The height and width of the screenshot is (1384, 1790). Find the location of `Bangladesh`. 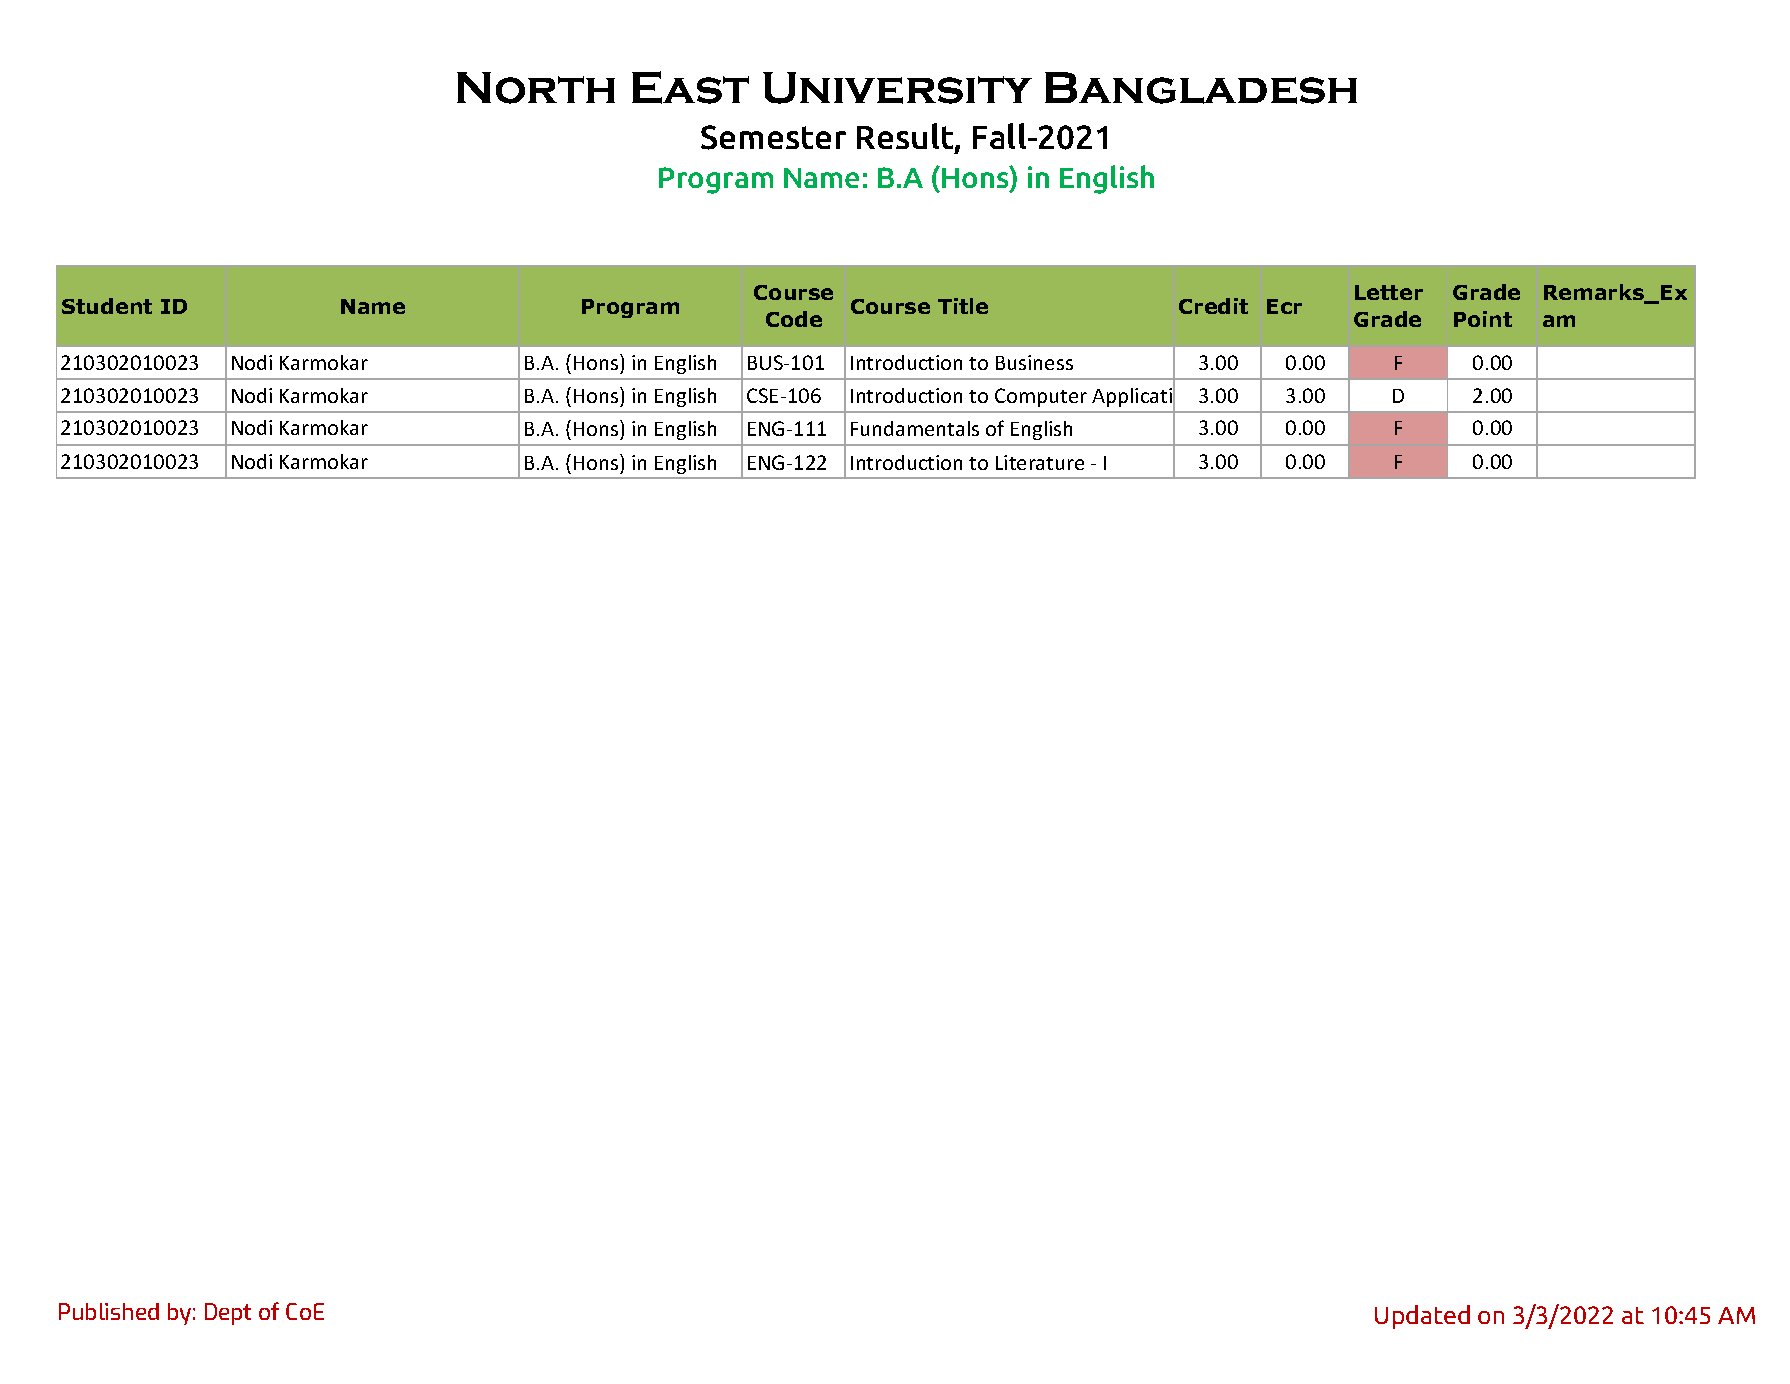

Bangladesh is located at coordinates (1201, 88).
